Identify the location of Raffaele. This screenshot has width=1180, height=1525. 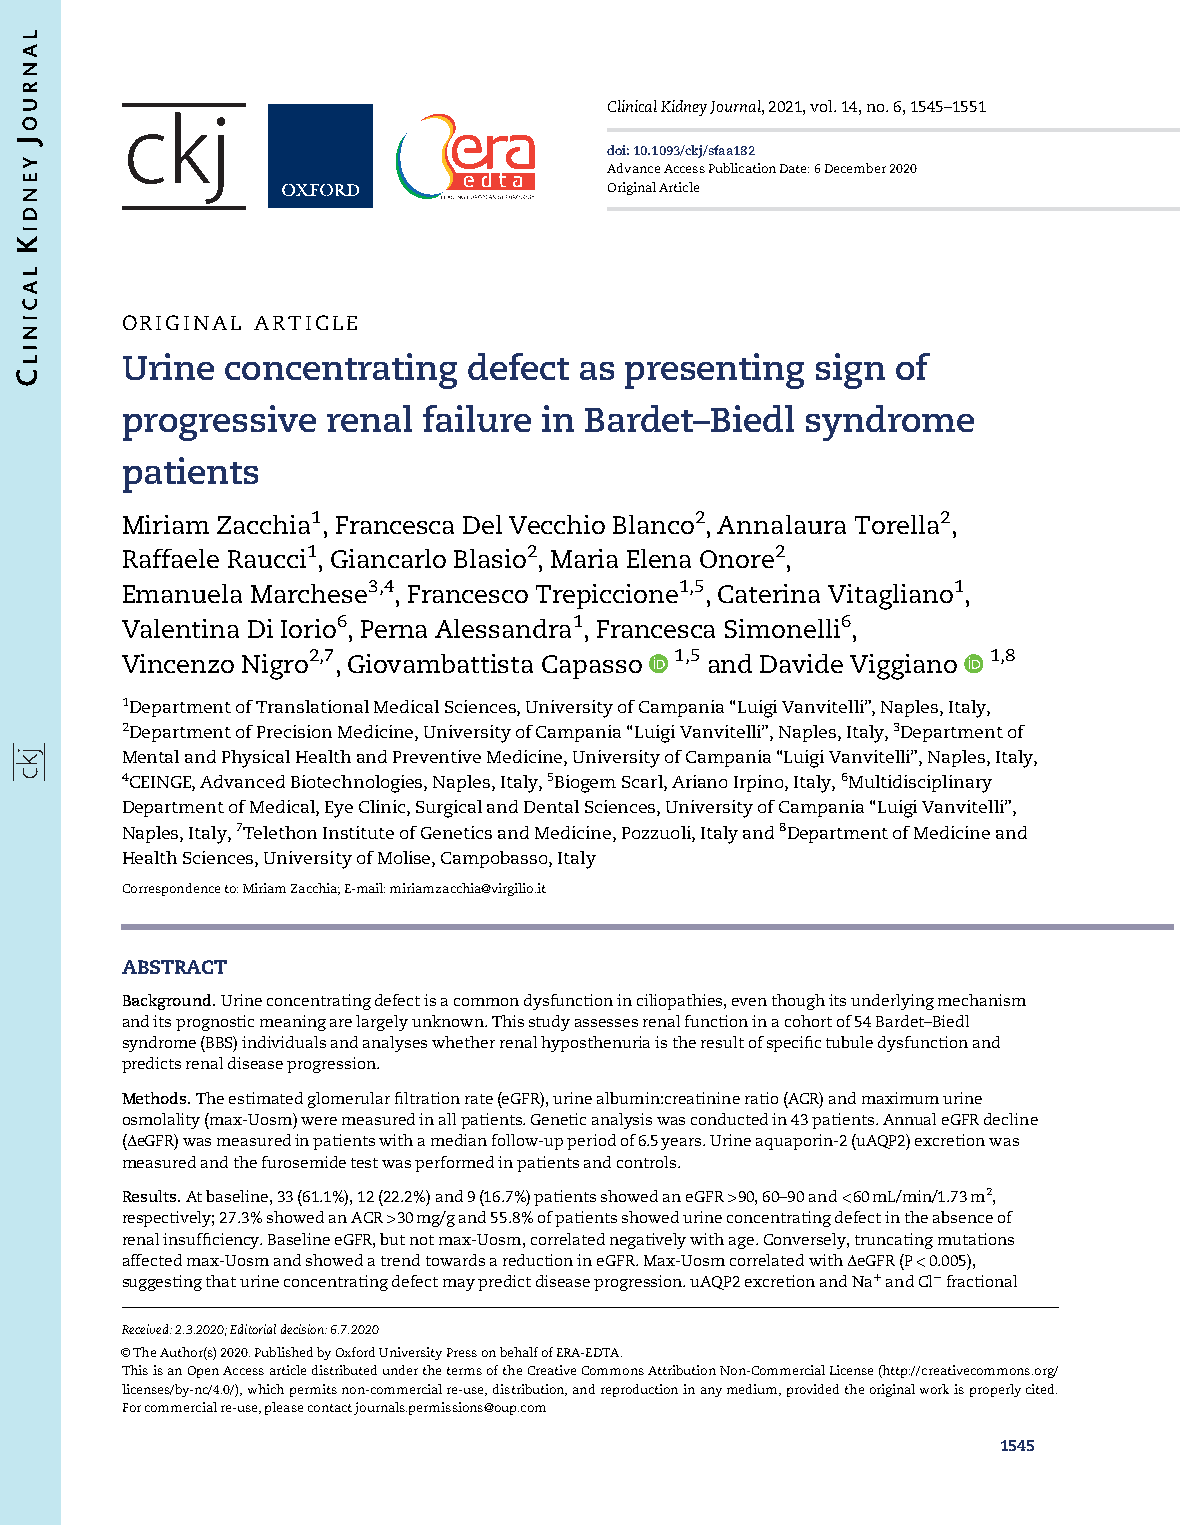
(171, 558).
